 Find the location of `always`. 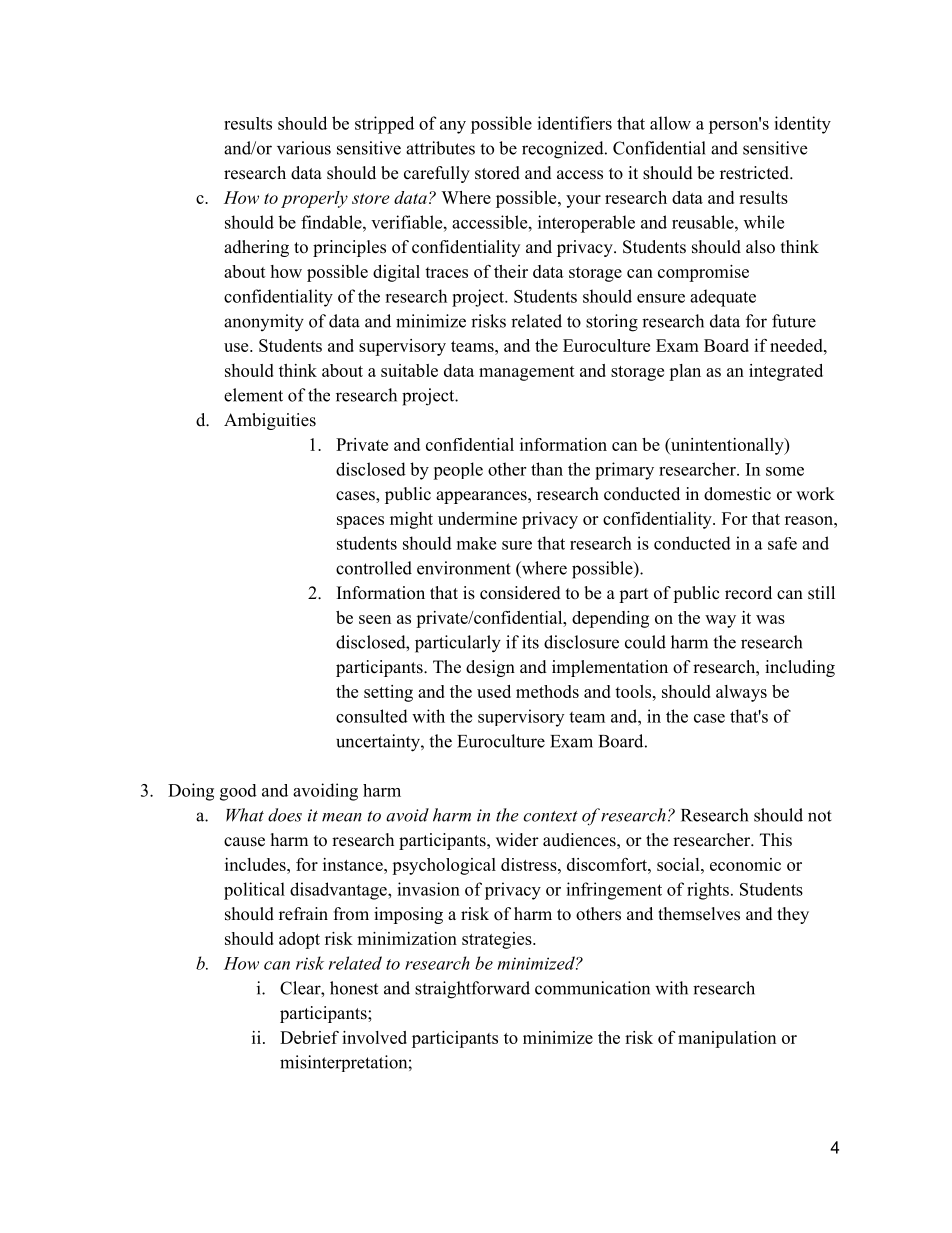

always is located at coordinates (741, 693).
